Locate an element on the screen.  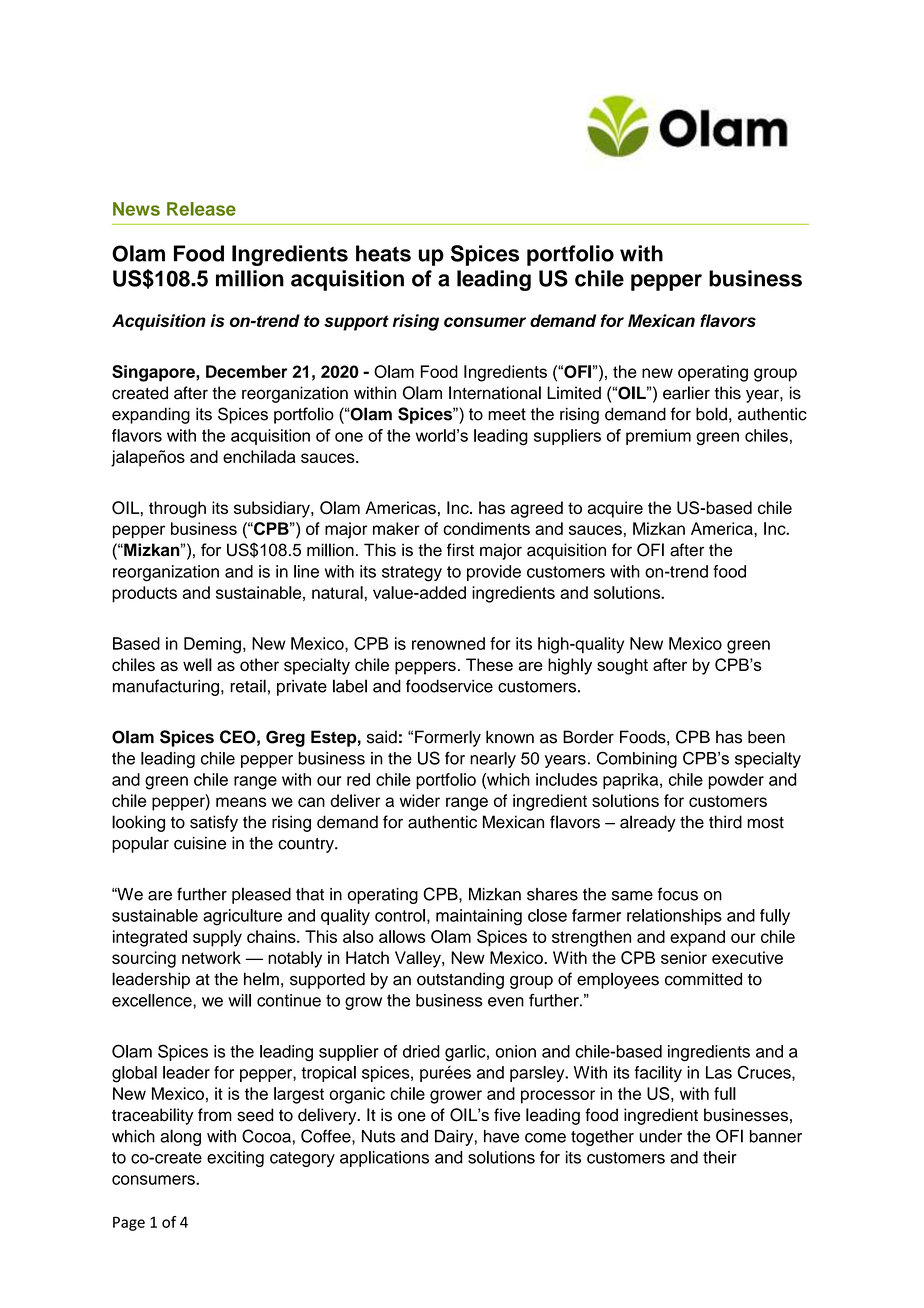
earlier is located at coordinates (686, 393).
